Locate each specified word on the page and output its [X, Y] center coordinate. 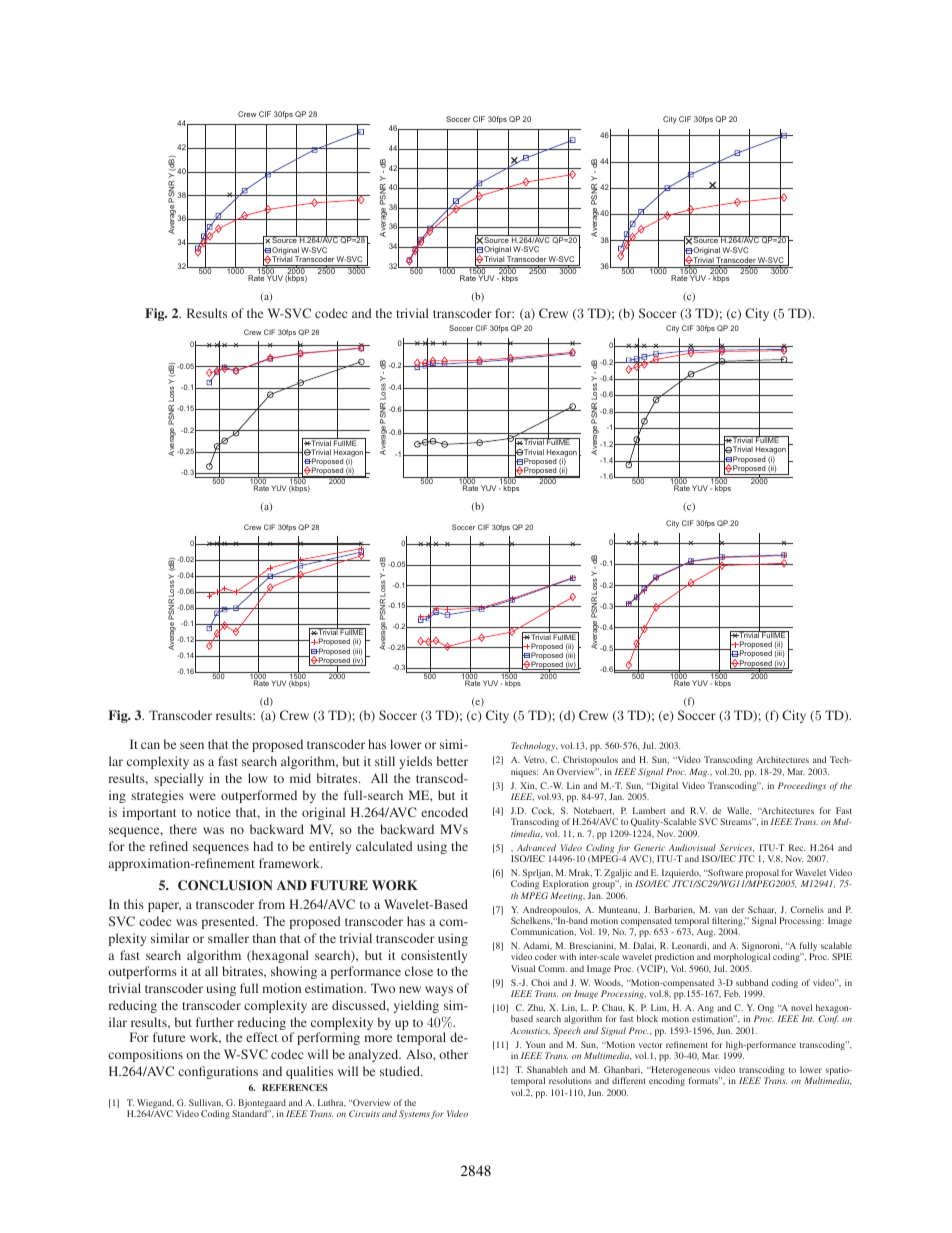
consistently [434, 956]
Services [736, 848]
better [452, 761]
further [215, 1022]
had [263, 846]
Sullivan [206, 1103]
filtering [728, 923]
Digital [663, 786]
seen [192, 745]
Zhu [536, 1008]
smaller [228, 938]
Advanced [536, 847]
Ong [765, 1010]
